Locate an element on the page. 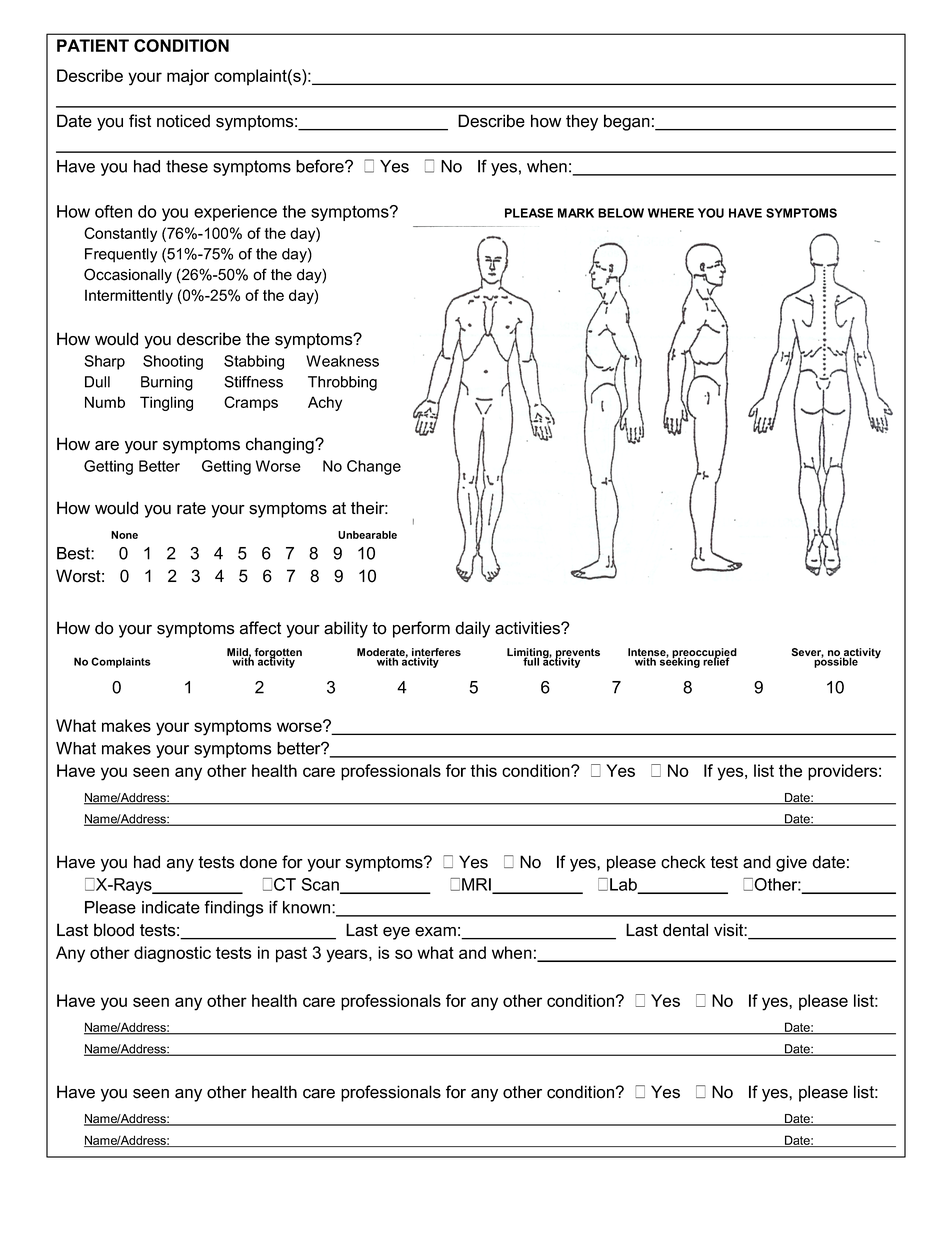 This page has width=952, height=1233. WHERE is located at coordinates (671, 213).
